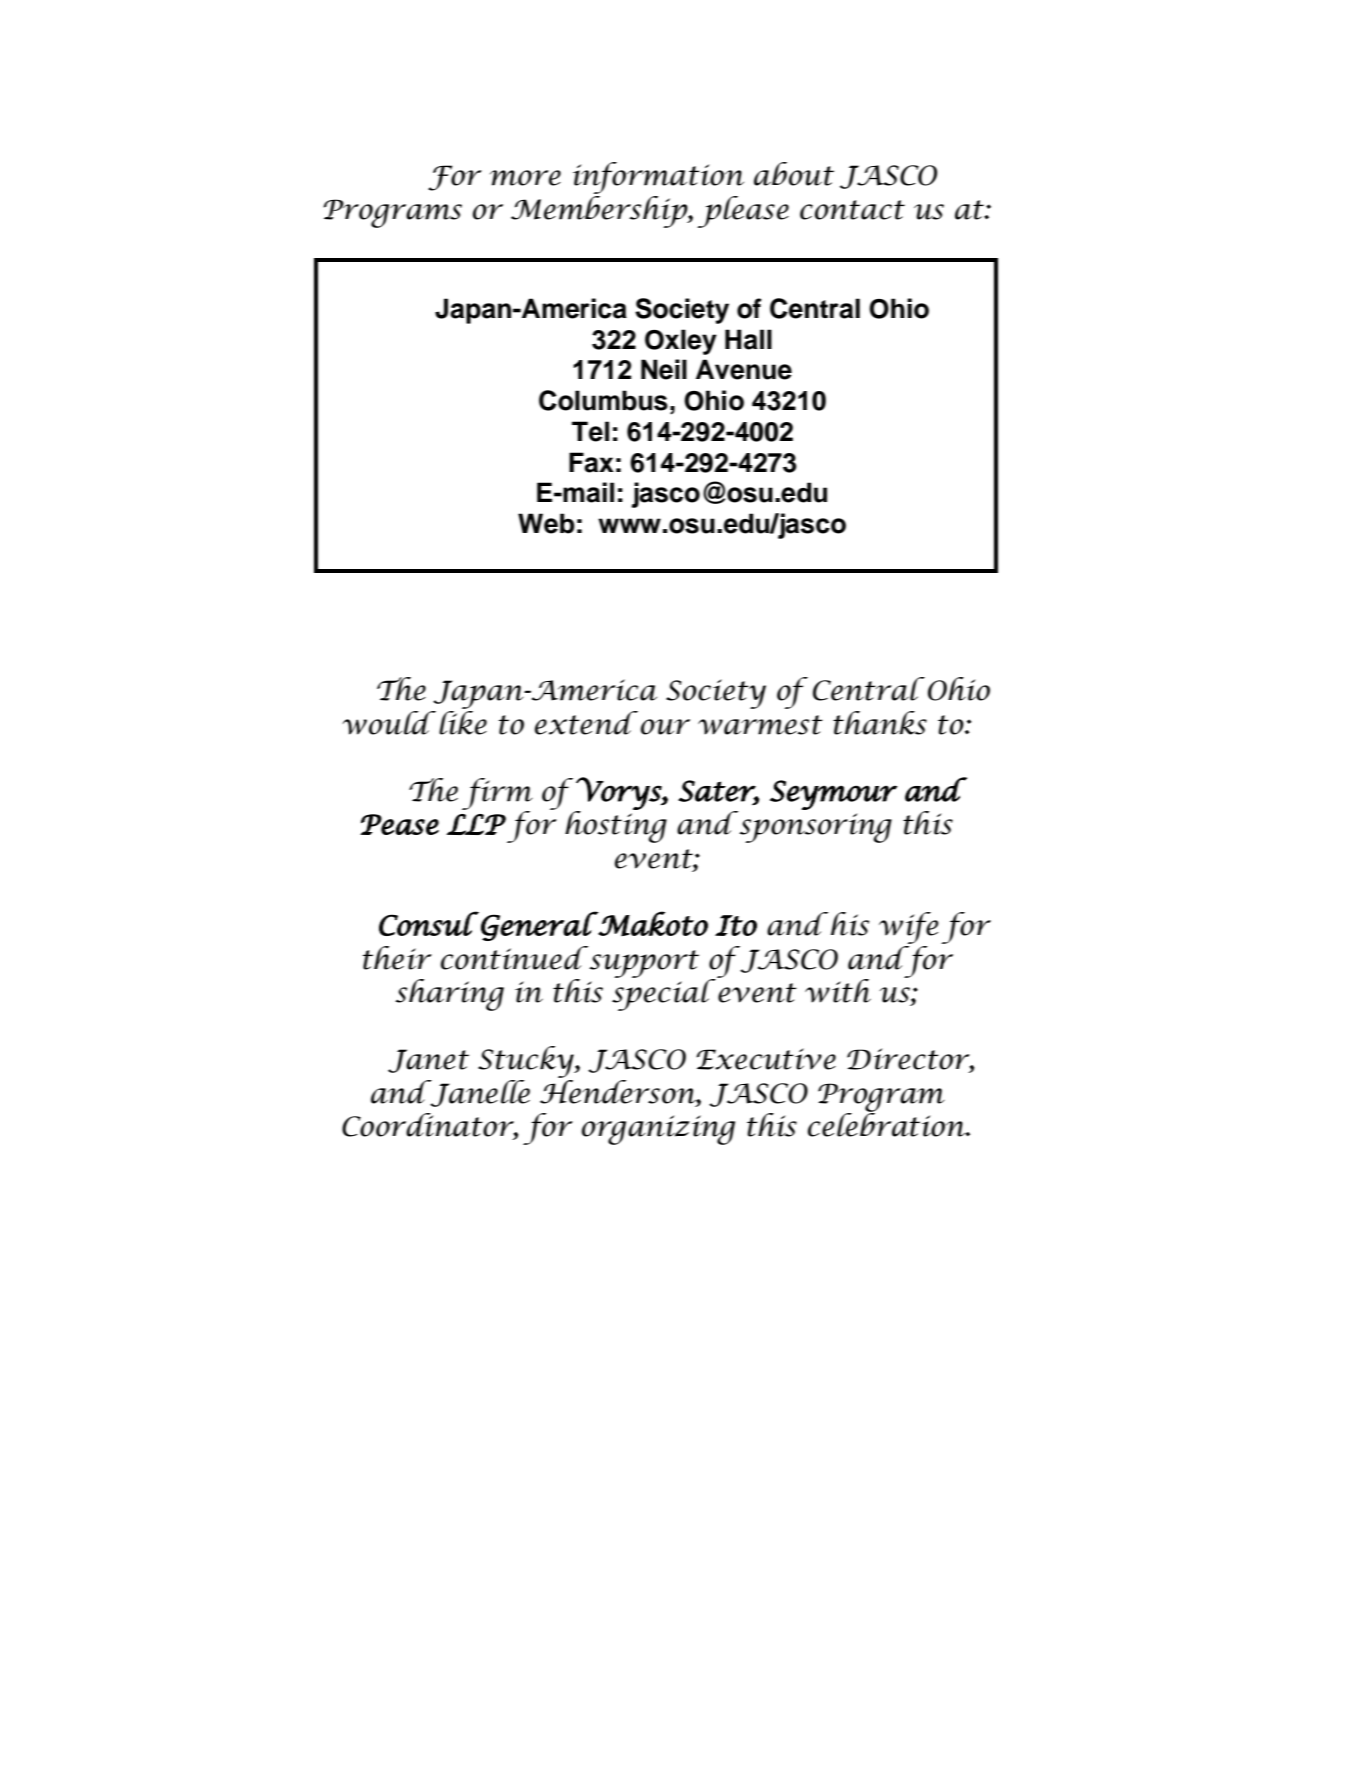  Describe the element at coordinates (664, 369) in the screenshot. I see `Neil` at that location.
